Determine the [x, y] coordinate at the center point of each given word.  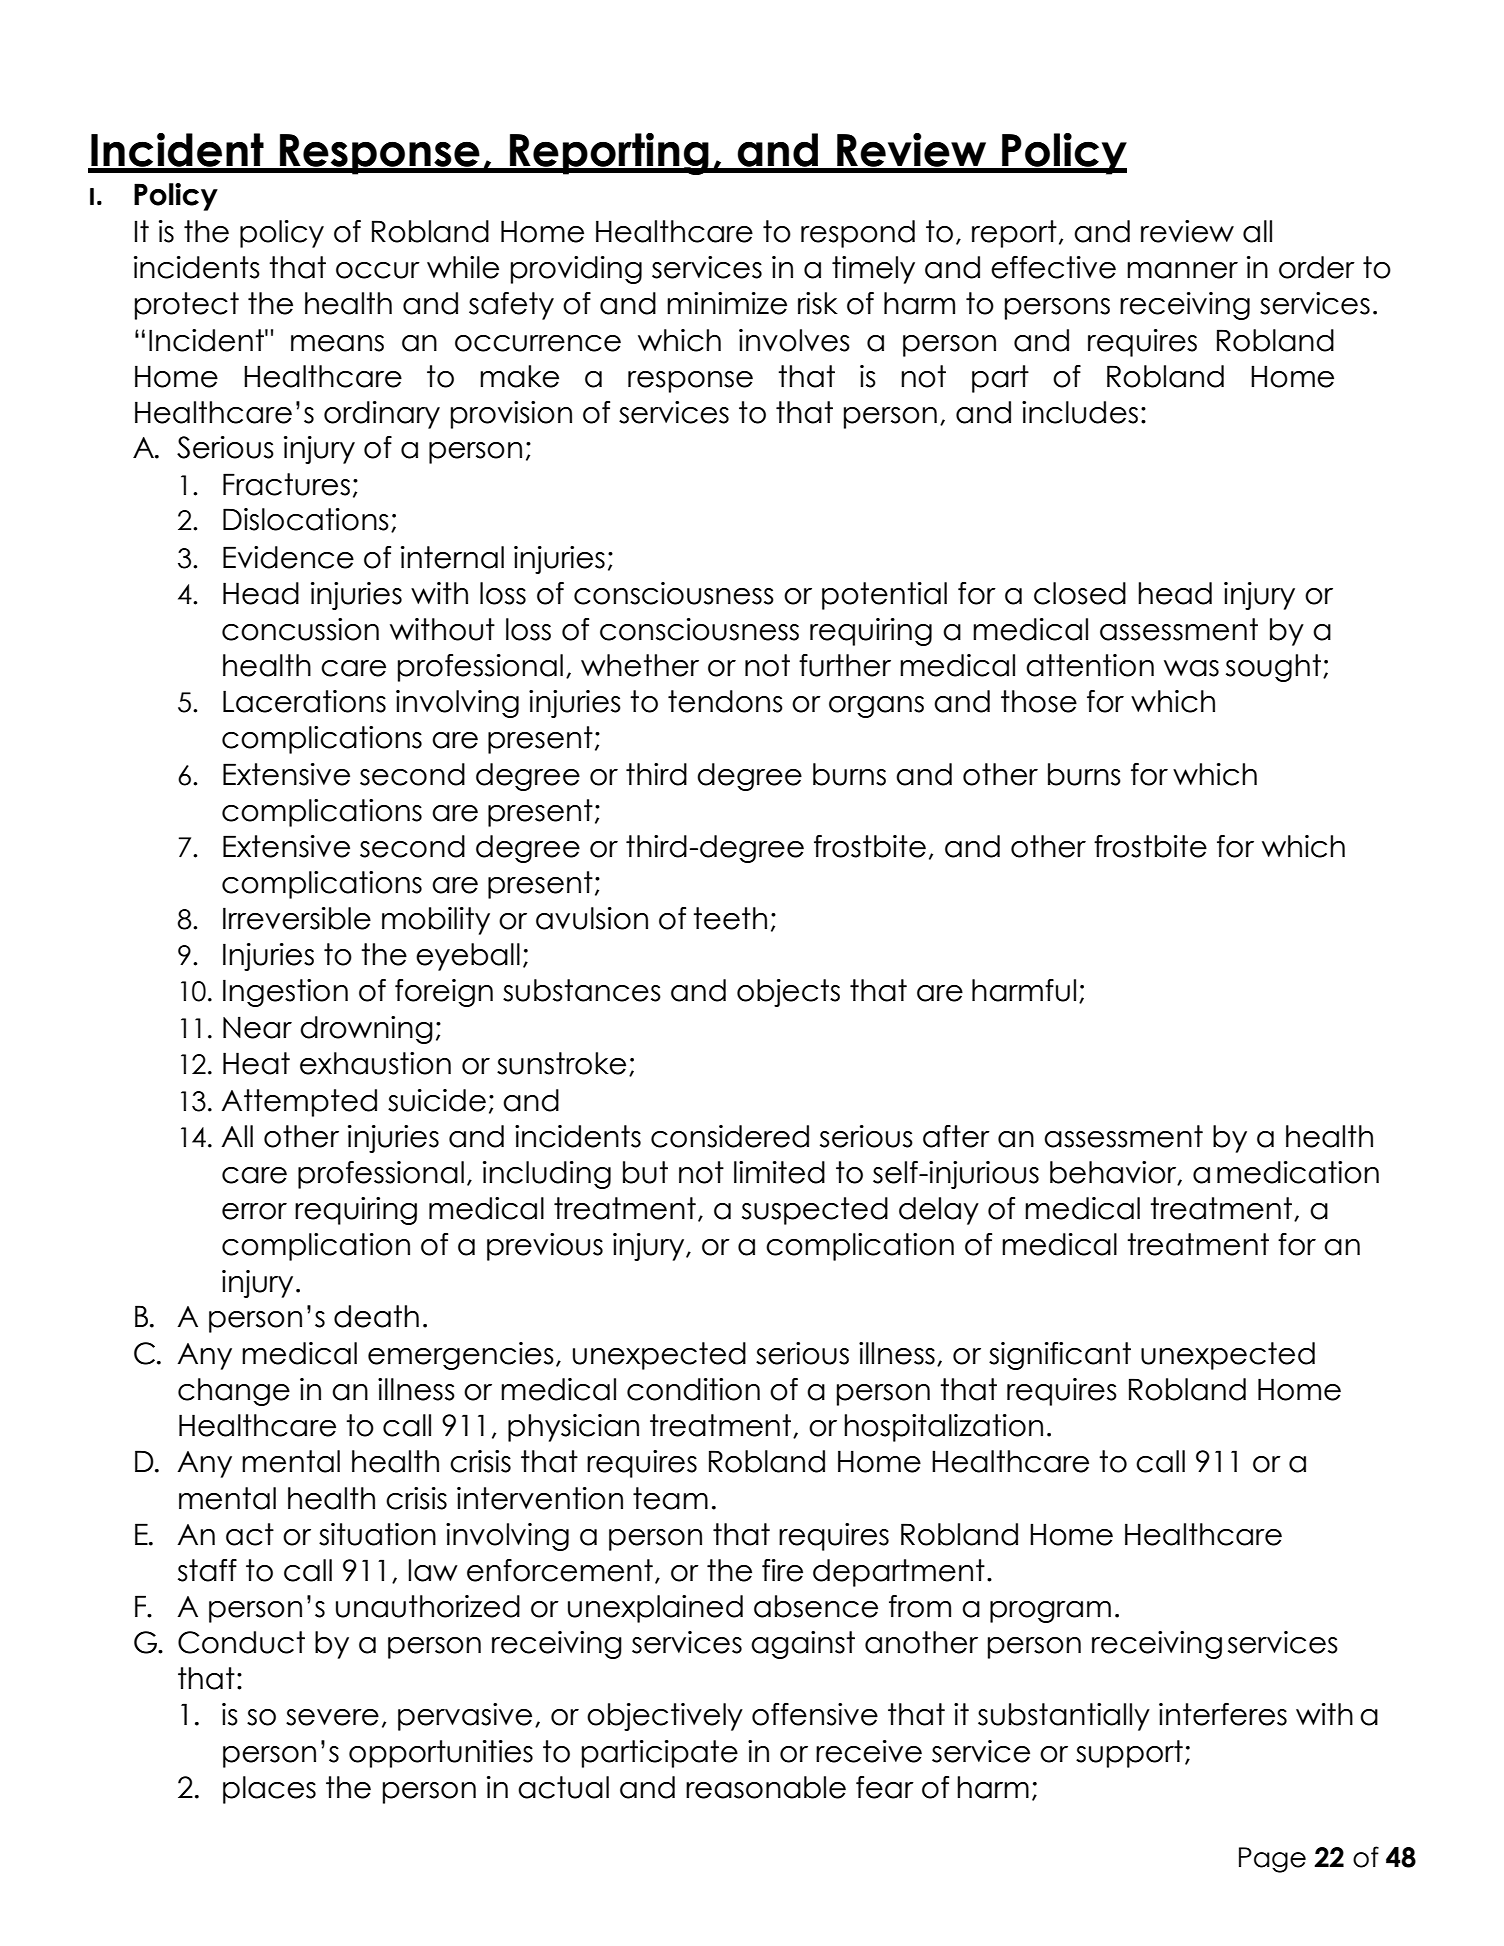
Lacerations [304, 701]
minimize [727, 303]
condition [693, 1389]
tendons [725, 701]
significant [1060, 1356]
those [1039, 701]
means [337, 343]
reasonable [766, 1787]
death [376, 1316]
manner [1182, 270]
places [269, 1790]
